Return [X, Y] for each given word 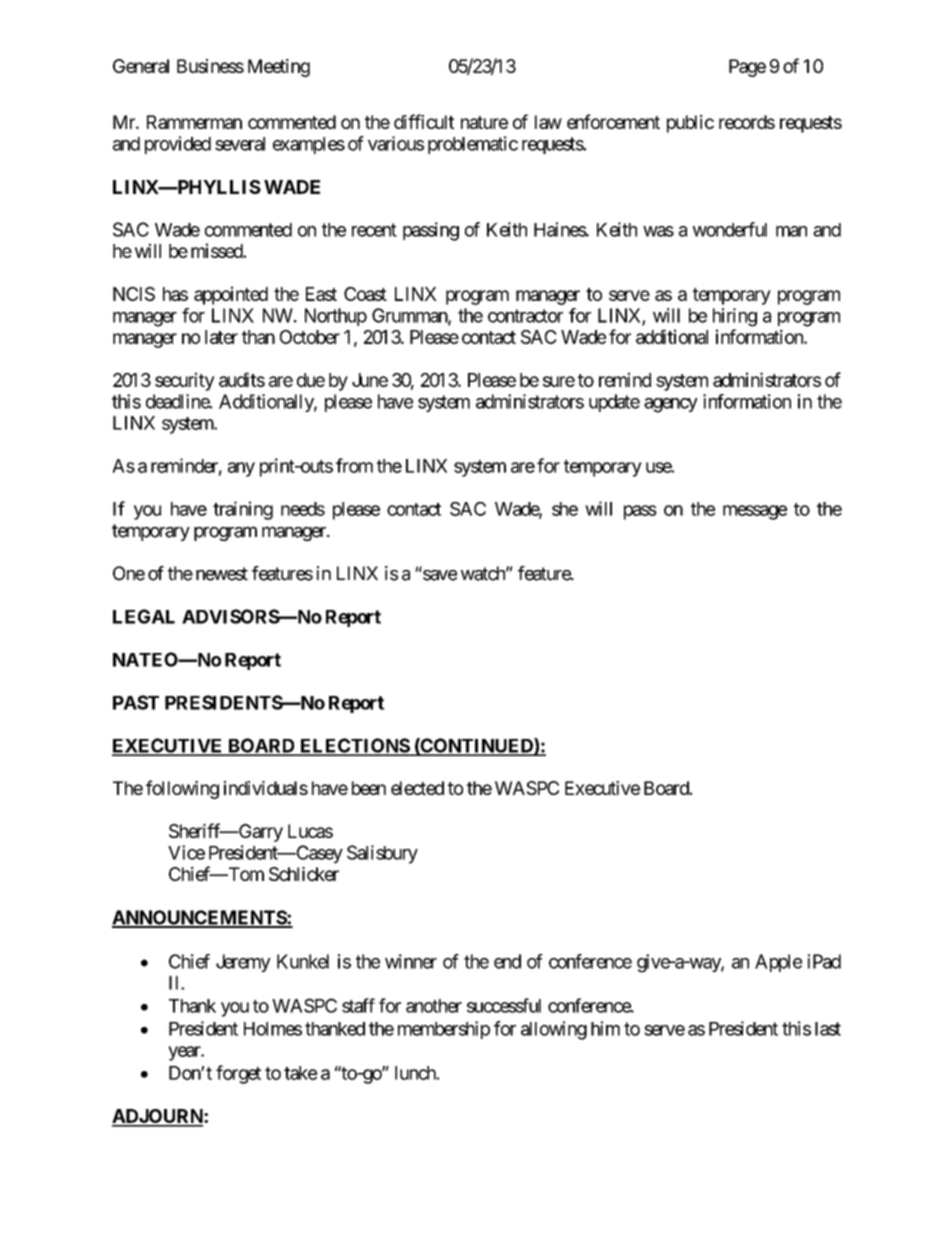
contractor [525, 316]
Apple [778, 963]
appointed [231, 295]
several [240, 144]
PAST [136, 702]
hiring [735, 317]
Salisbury [382, 854]
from [354, 465]
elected [417, 788]
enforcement [613, 121]
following [182, 789]
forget [238, 1074]
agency [671, 405]
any [241, 469]
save [440, 575]
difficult [424, 121]
